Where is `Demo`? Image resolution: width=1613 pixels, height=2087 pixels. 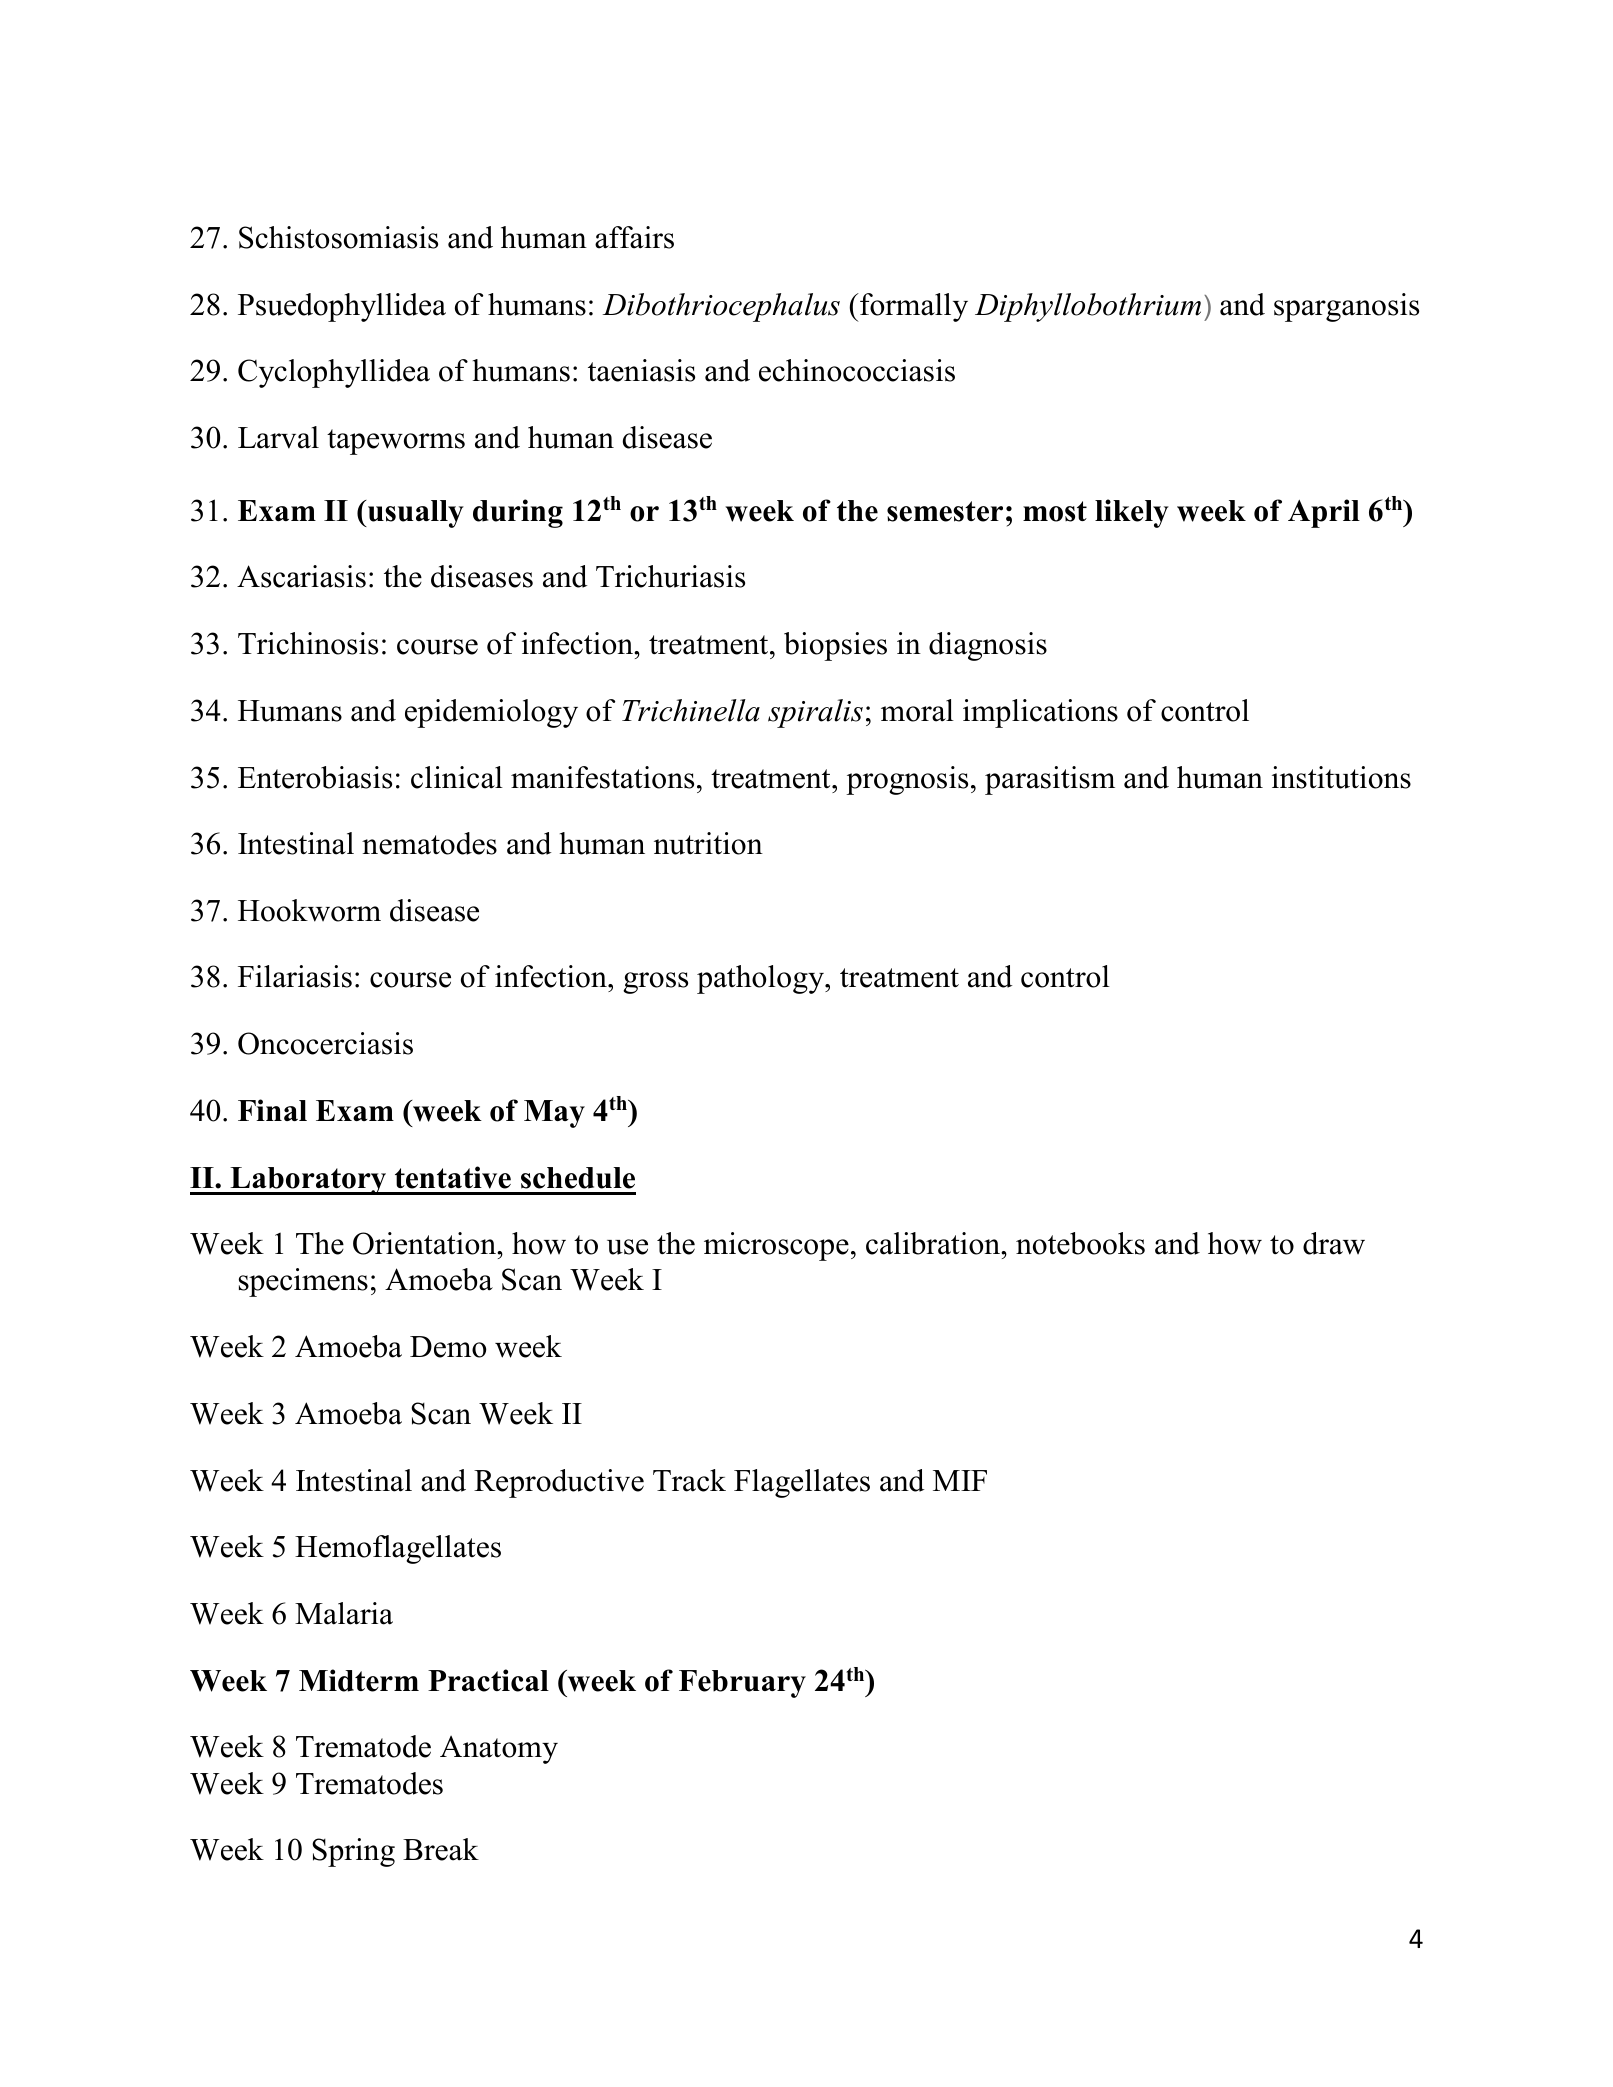
Demo is located at coordinates (448, 1347).
